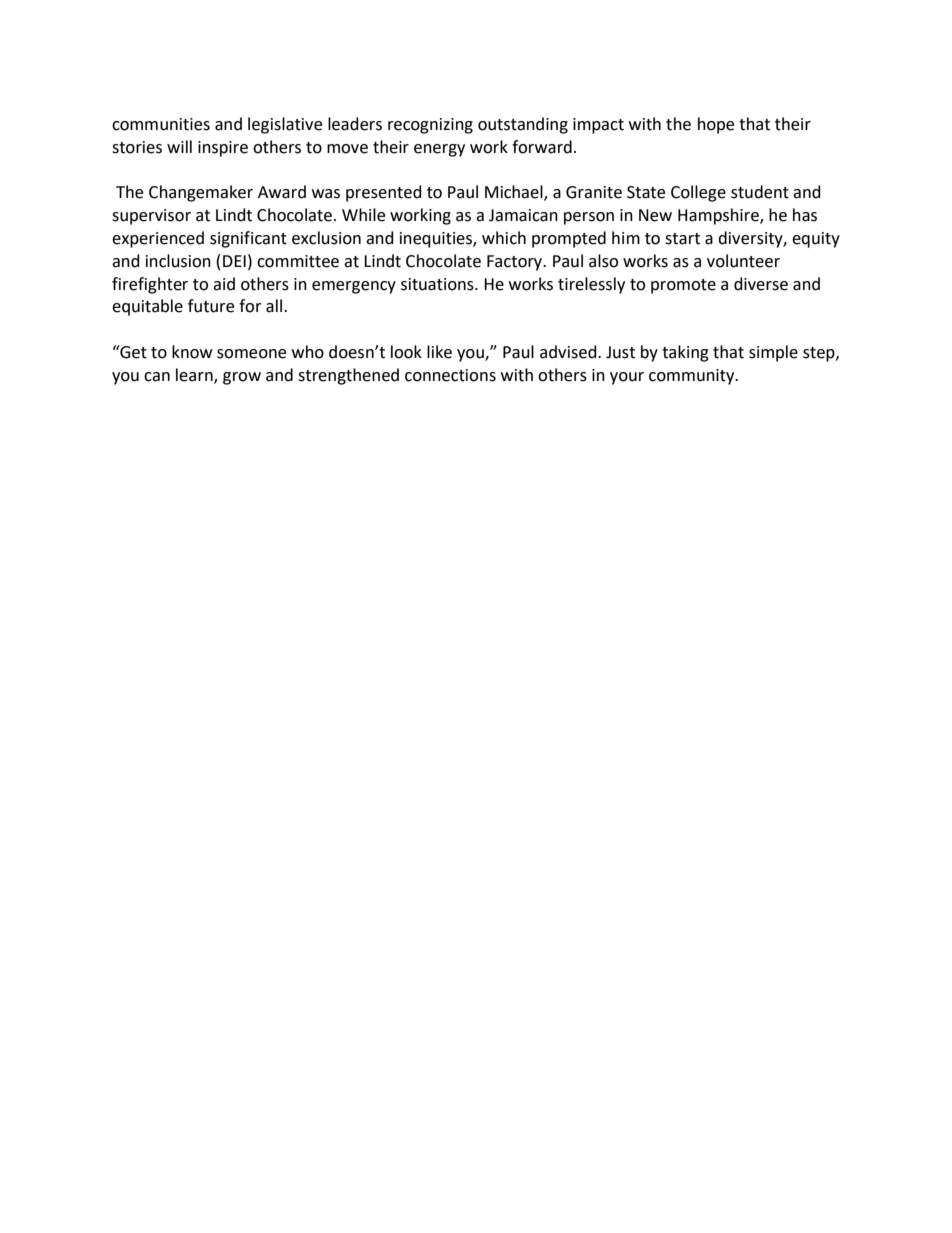  Describe the element at coordinates (430, 126) in the screenshot. I see `recognizing` at that location.
